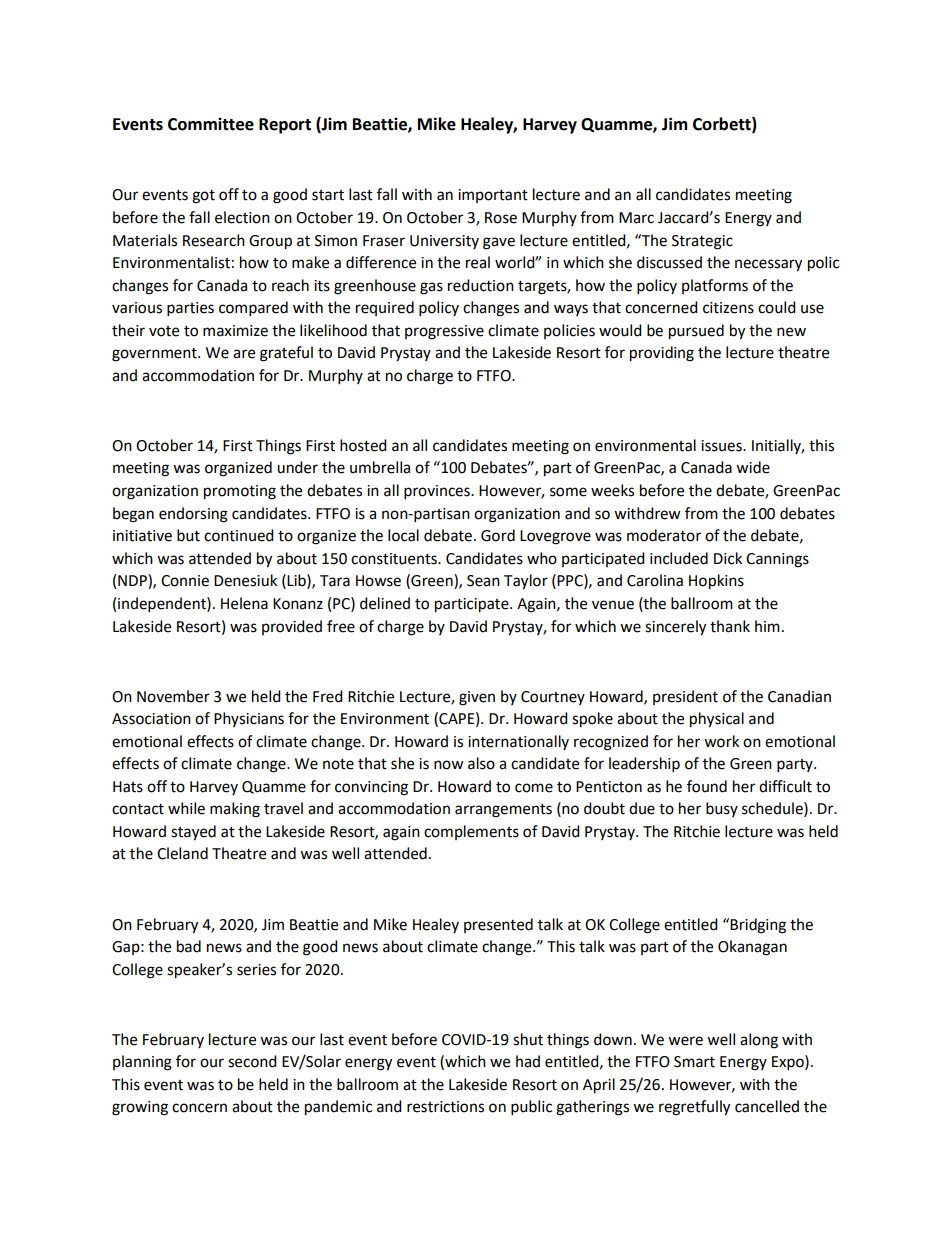 This screenshot has width=952, height=1233. I want to click on Committee, so click(211, 124).
